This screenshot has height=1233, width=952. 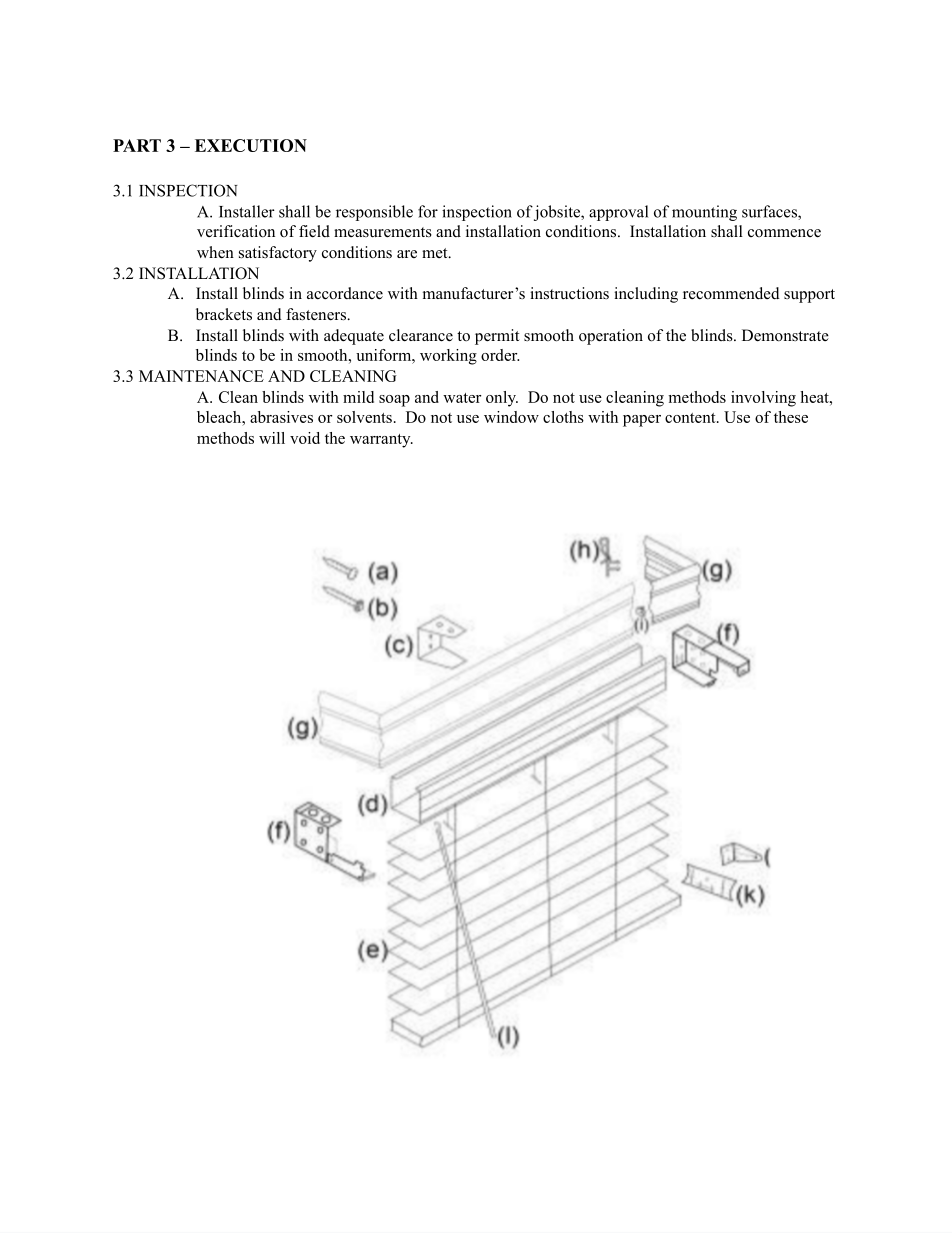 I want to click on when, so click(x=215, y=252).
